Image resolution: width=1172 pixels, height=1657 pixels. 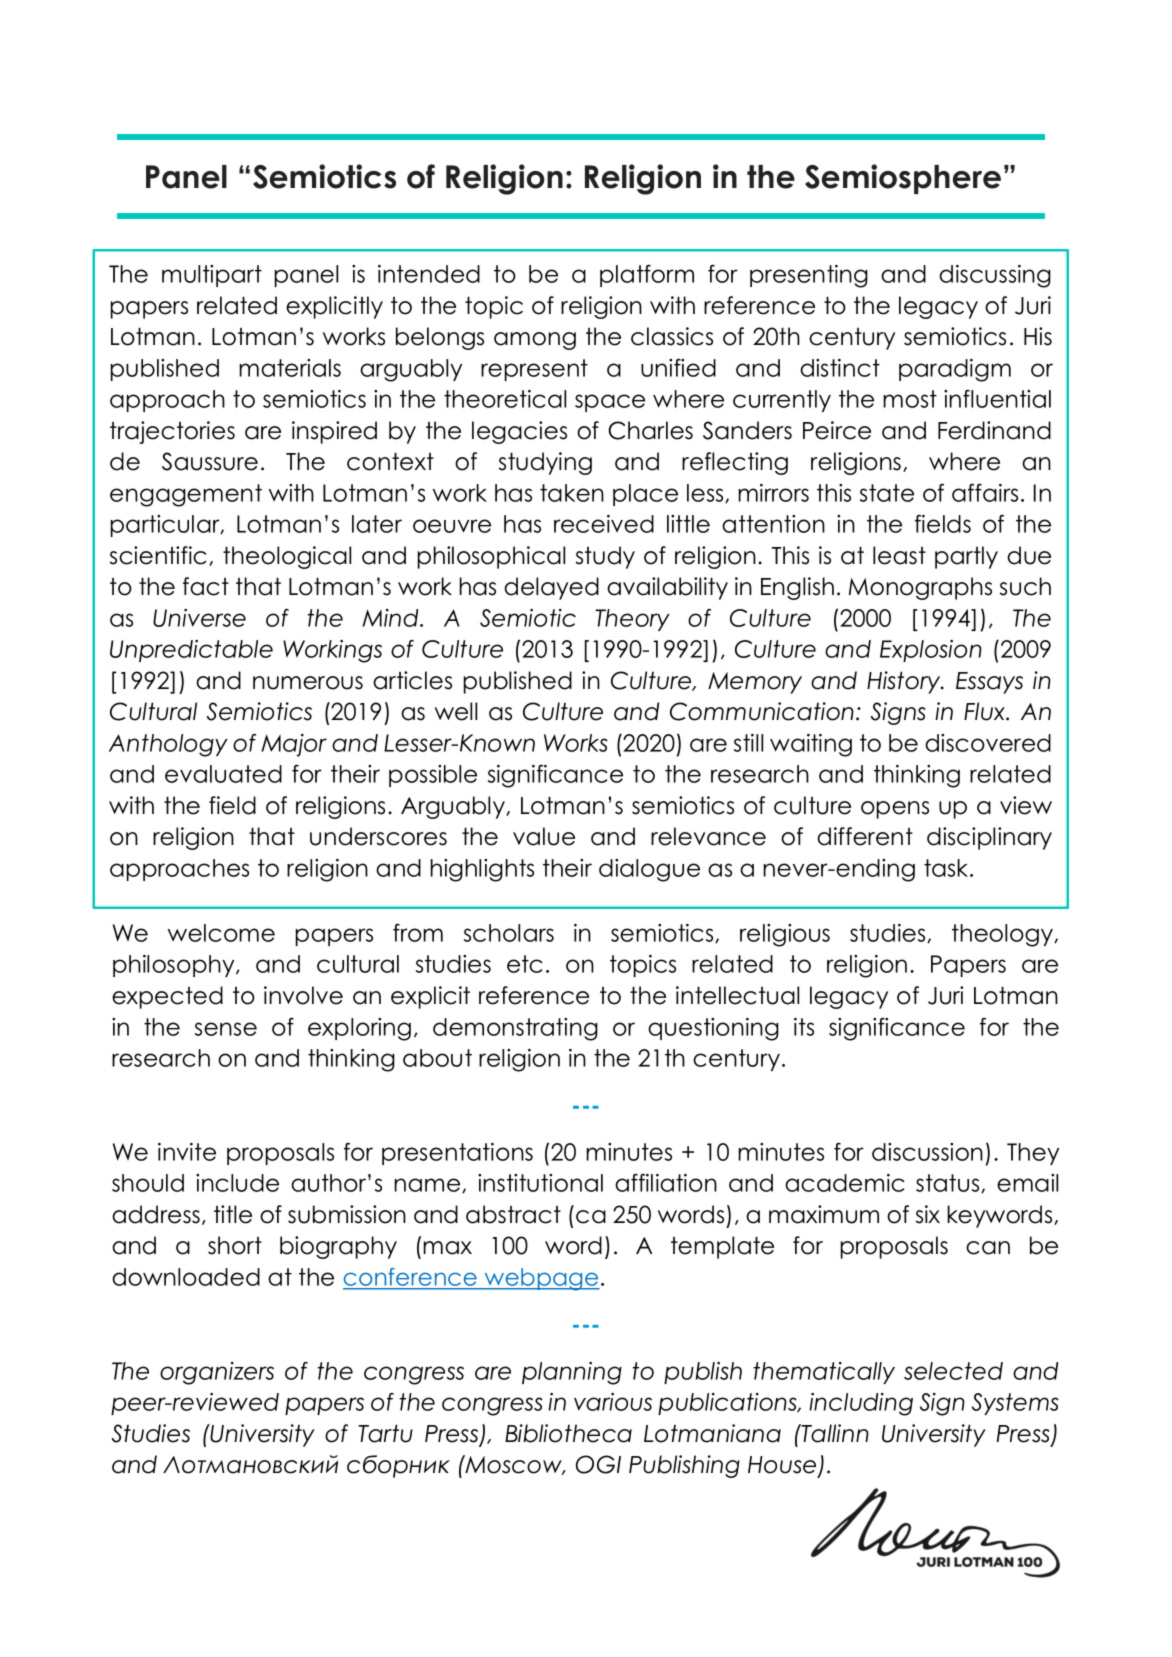 What do you see at coordinates (568, 1433) in the page?
I see `Bibliotheca` at bounding box center [568, 1433].
